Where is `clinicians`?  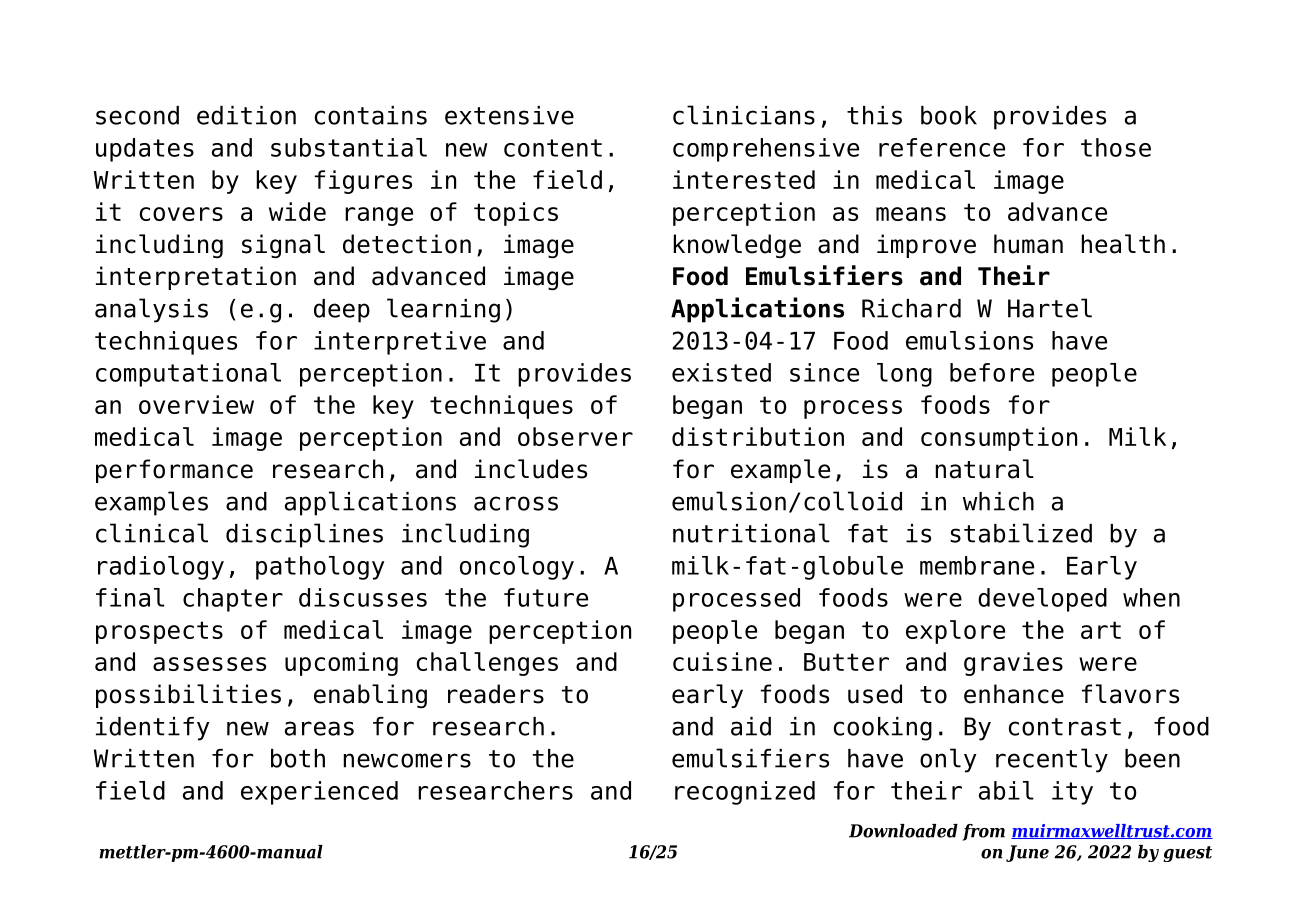 clinicians is located at coordinates (744, 115).
